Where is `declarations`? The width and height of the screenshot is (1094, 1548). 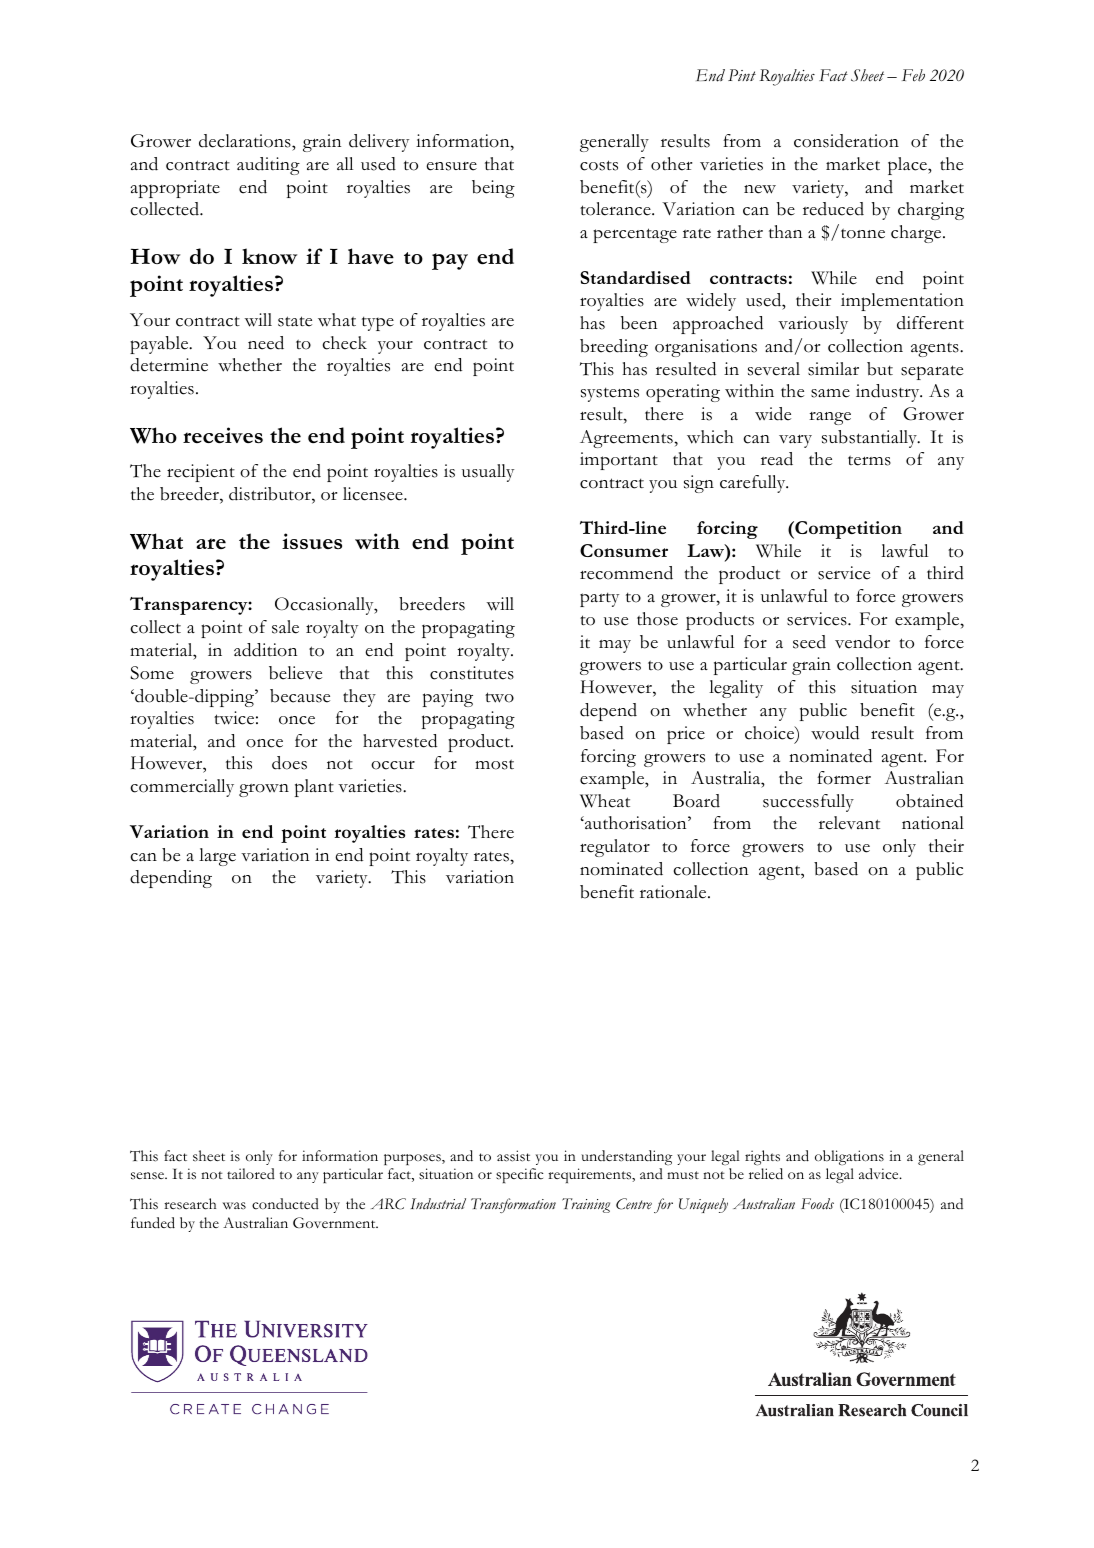
declarations is located at coordinates (246, 141).
